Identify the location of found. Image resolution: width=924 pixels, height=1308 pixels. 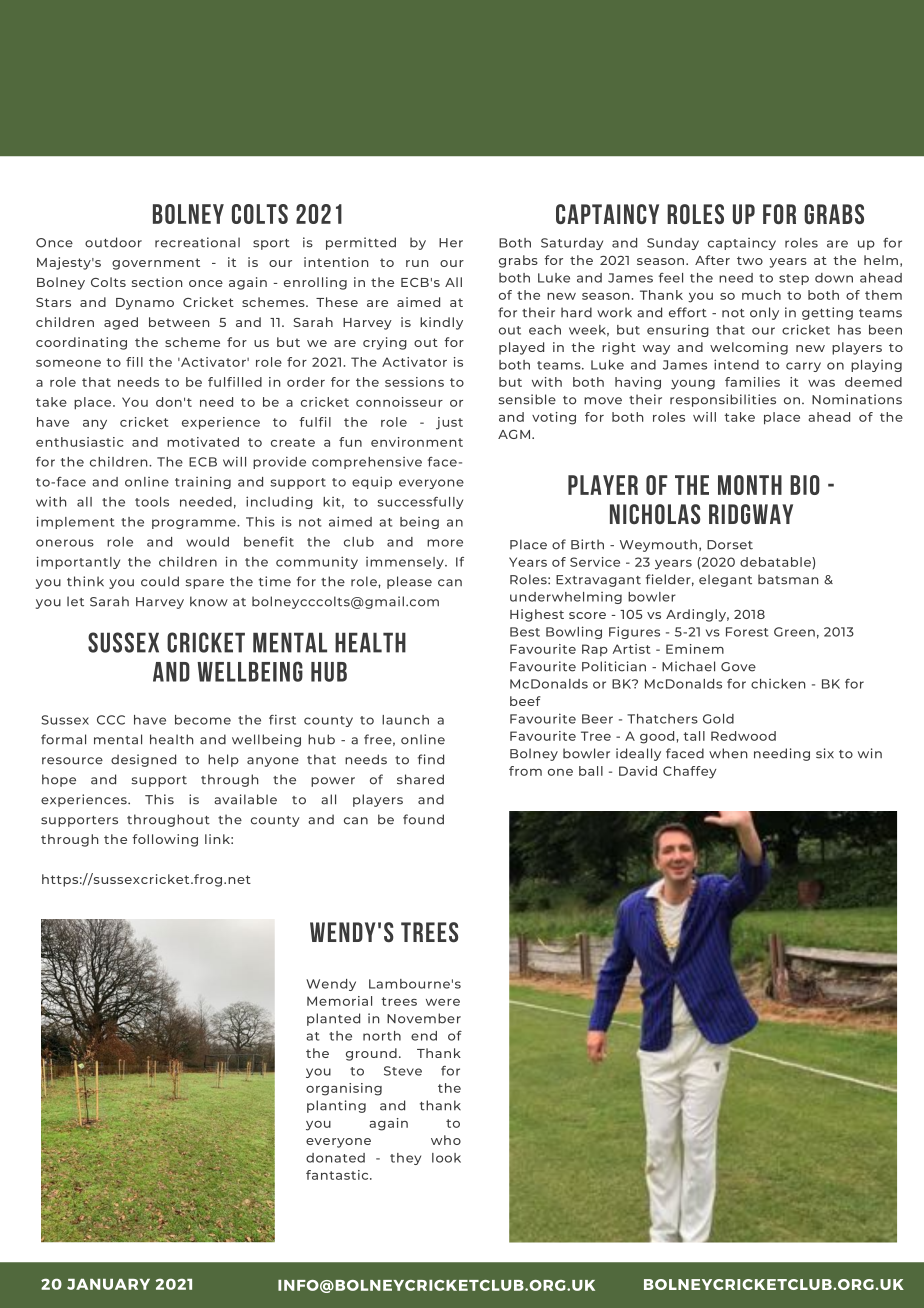
(423, 819).
